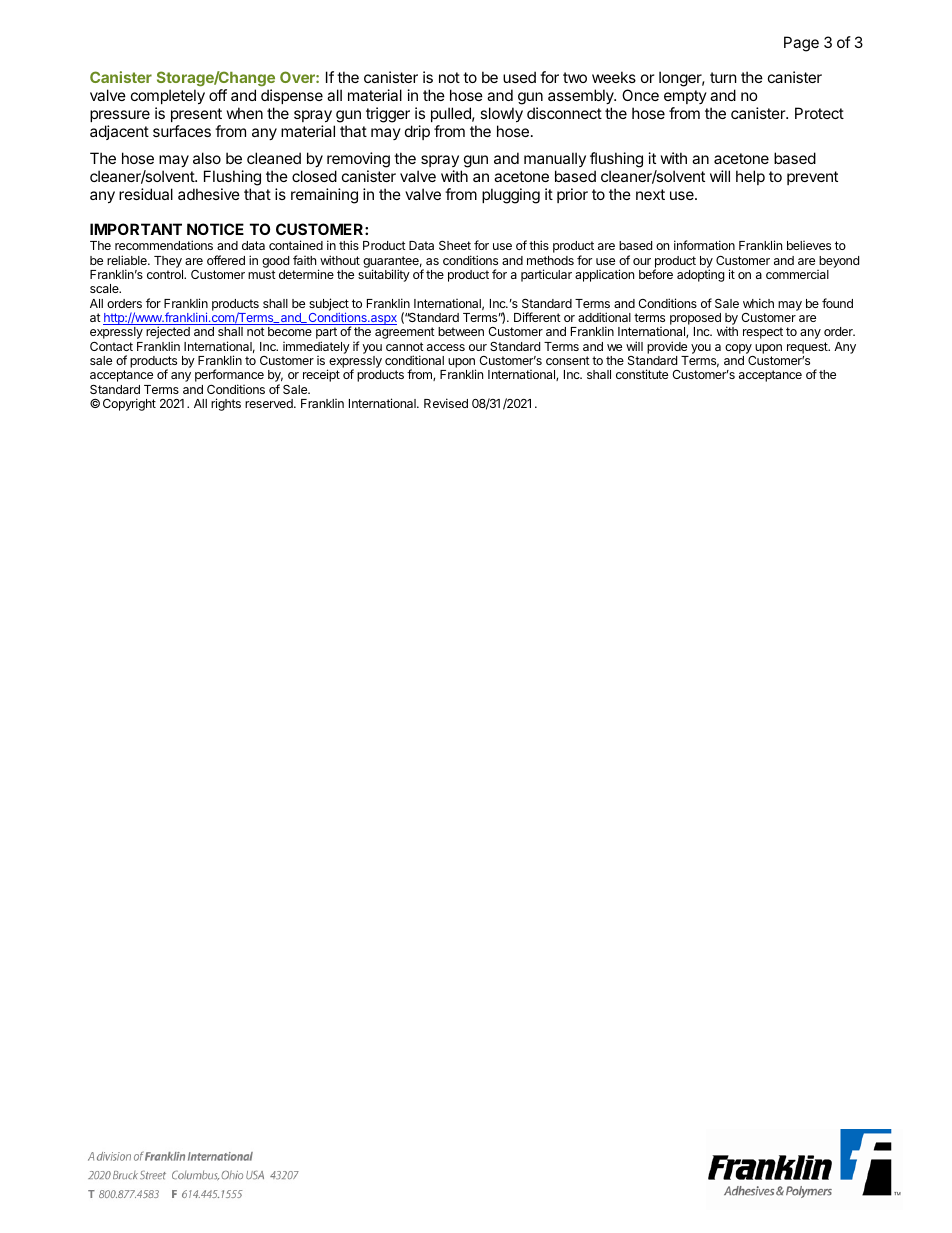 The image size is (952, 1233). Describe the element at coordinates (215, 229) in the screenshot. I see `NOTICE` at that location.
